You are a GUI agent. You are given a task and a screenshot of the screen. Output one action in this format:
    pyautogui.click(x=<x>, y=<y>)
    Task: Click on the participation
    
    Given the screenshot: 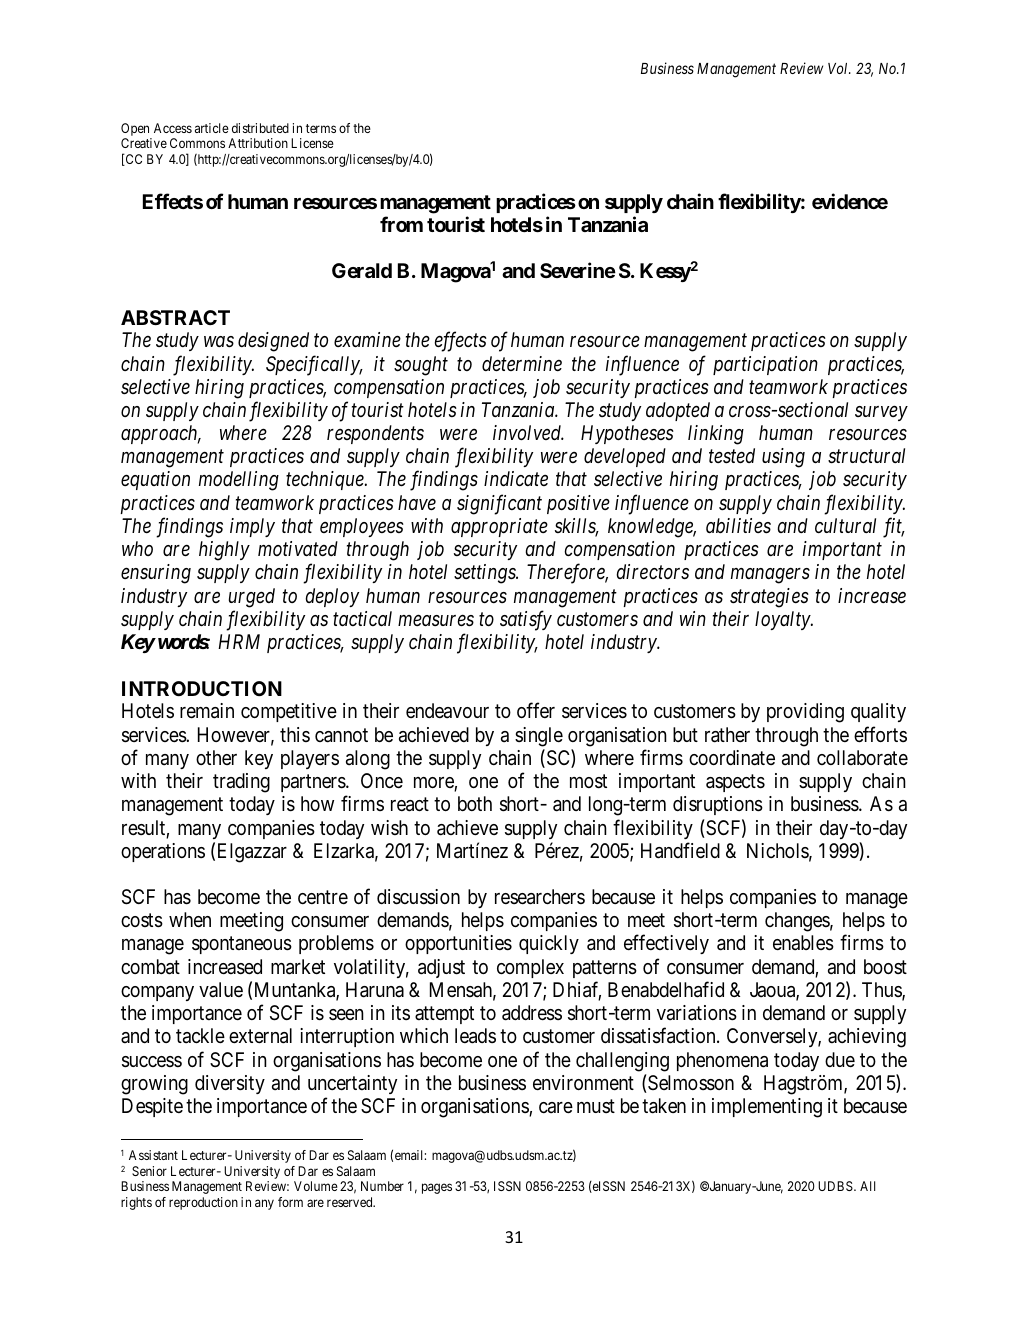 What is the action you would take?
    pyautogui.click(x=765, y=365)
